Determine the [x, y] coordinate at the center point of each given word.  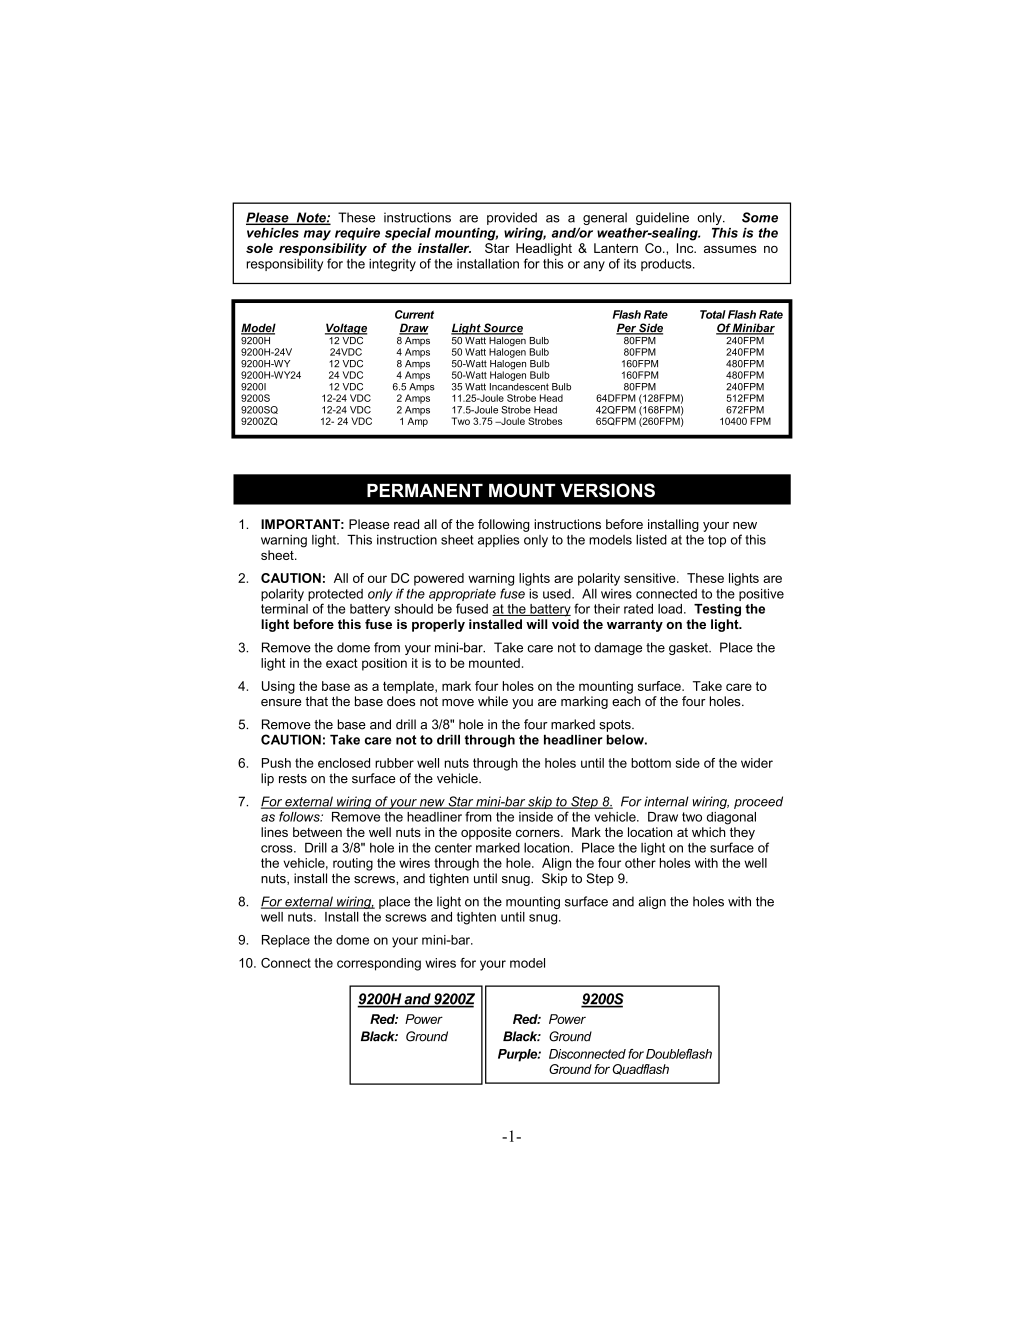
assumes [730, 249]
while [493, 701]
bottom [651, 763]
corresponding [379, 964]
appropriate [462, 596]
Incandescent [519, 387]
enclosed [344, 763]
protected [335, 596]
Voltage [346, 329]
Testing [717, 610]
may [317, 235]
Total [713, 314]
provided [512, 218]
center [453, 848]
